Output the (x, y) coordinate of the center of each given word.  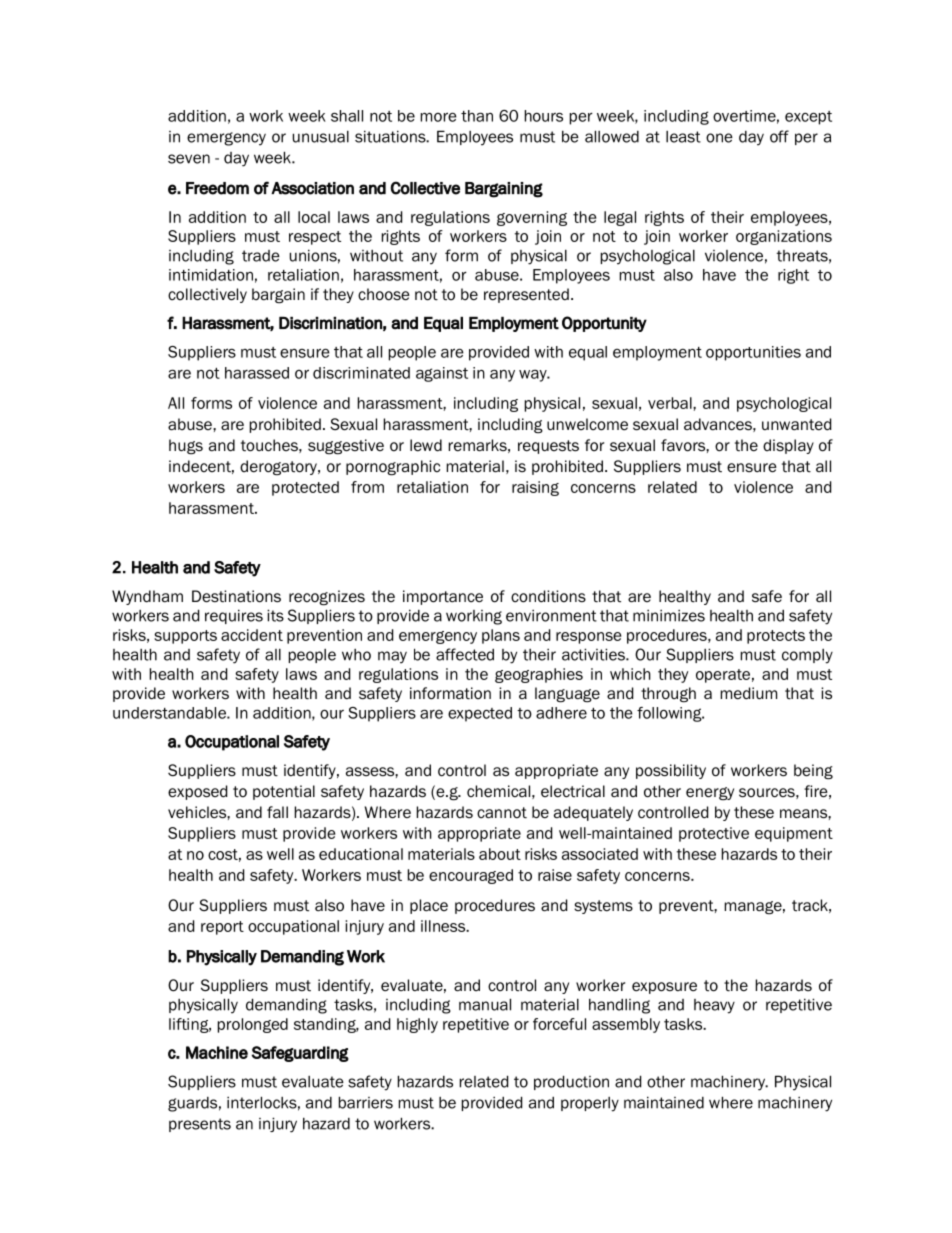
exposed (197, 792)
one (719, 138)
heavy (714, 1006)
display (788, 446)
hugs (186, 446)
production (571, 1082)
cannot (502, 813)
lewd (426, 445)
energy (710, 793)
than (477, 116)
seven (189, 159)
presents (200, 1125)
